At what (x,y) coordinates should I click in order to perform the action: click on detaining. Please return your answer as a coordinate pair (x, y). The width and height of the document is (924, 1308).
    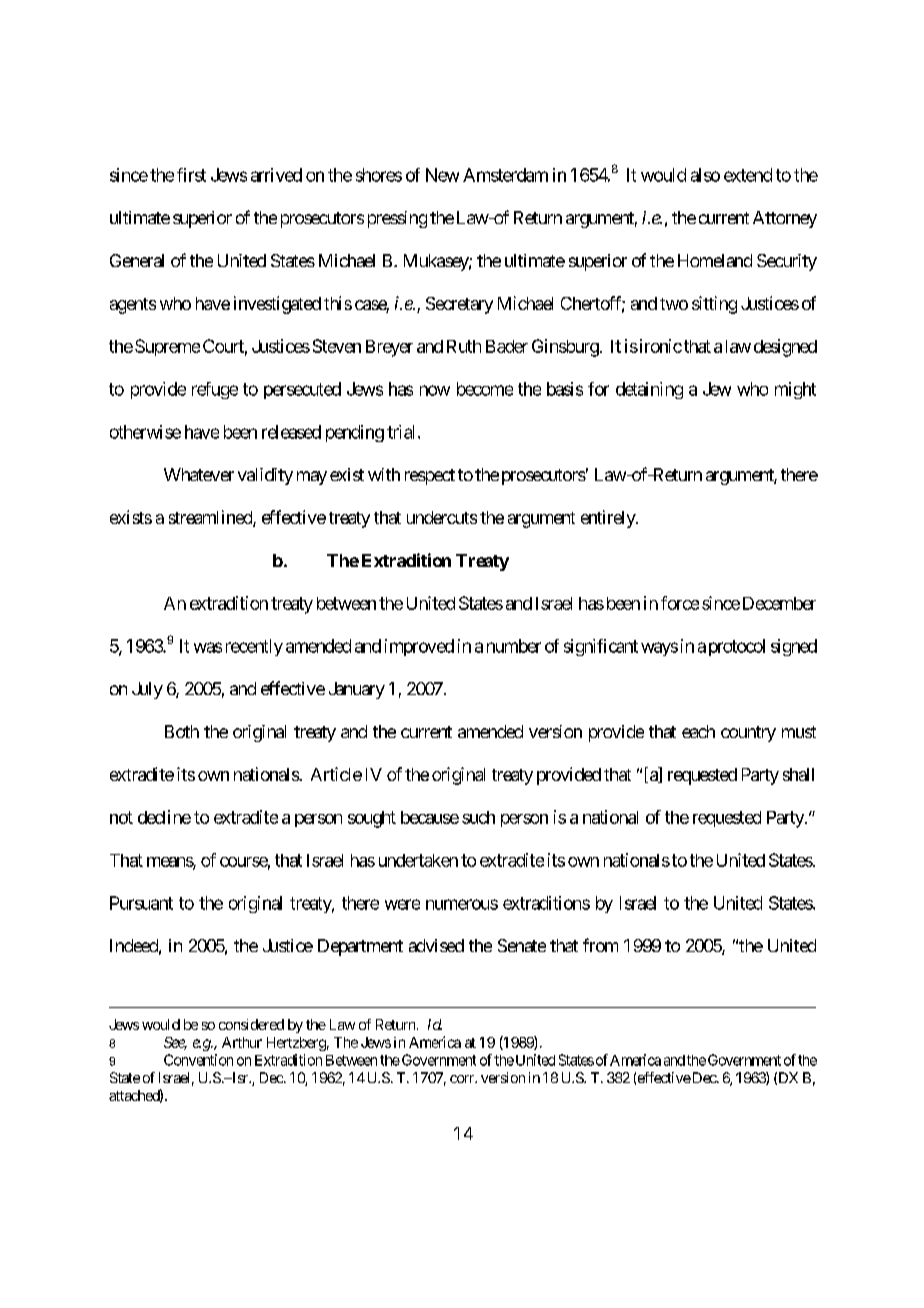
    Looking at the image, I should click on (649, 390).
